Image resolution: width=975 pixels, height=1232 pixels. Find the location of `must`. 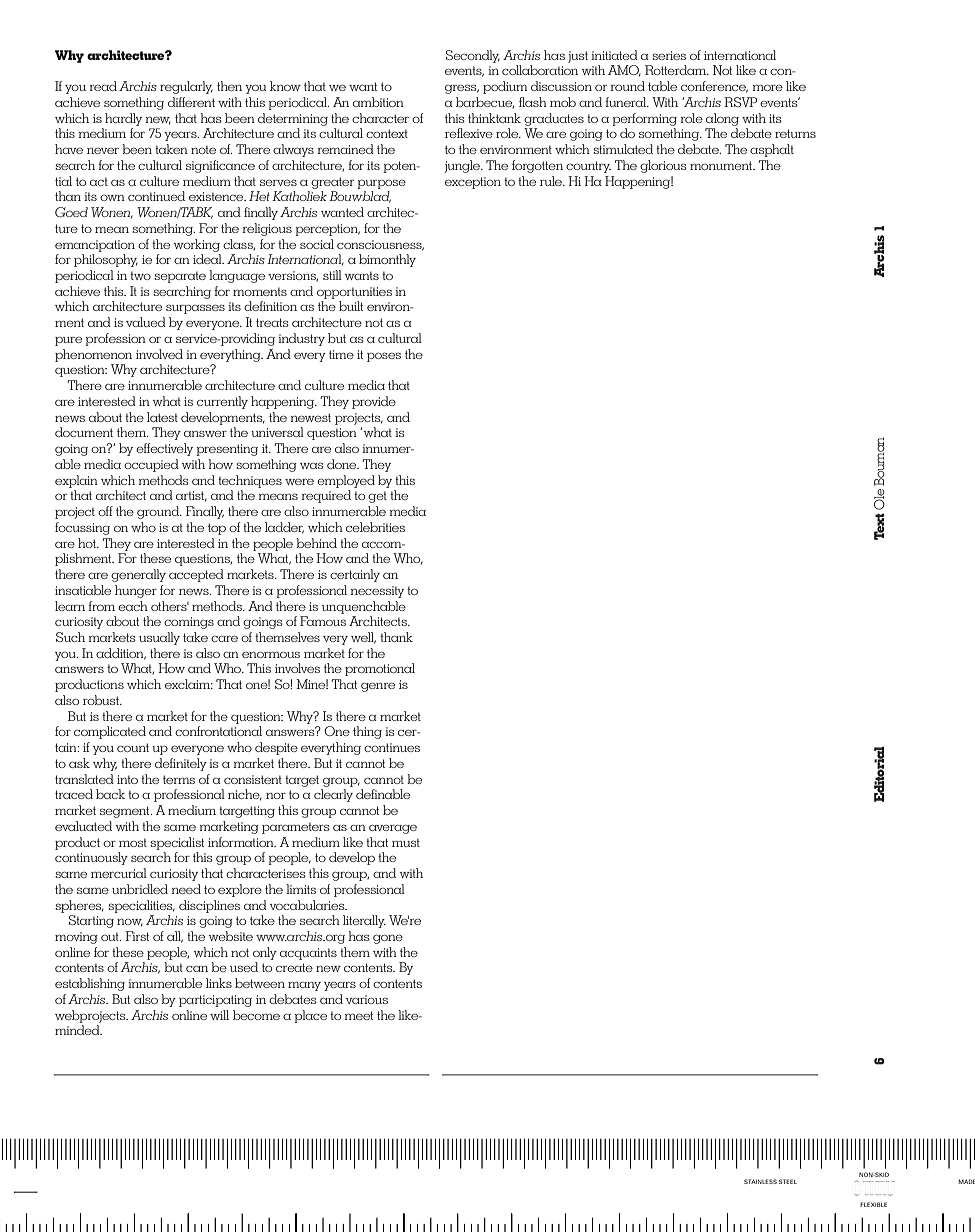

must is located at coordinates (406, 842).
